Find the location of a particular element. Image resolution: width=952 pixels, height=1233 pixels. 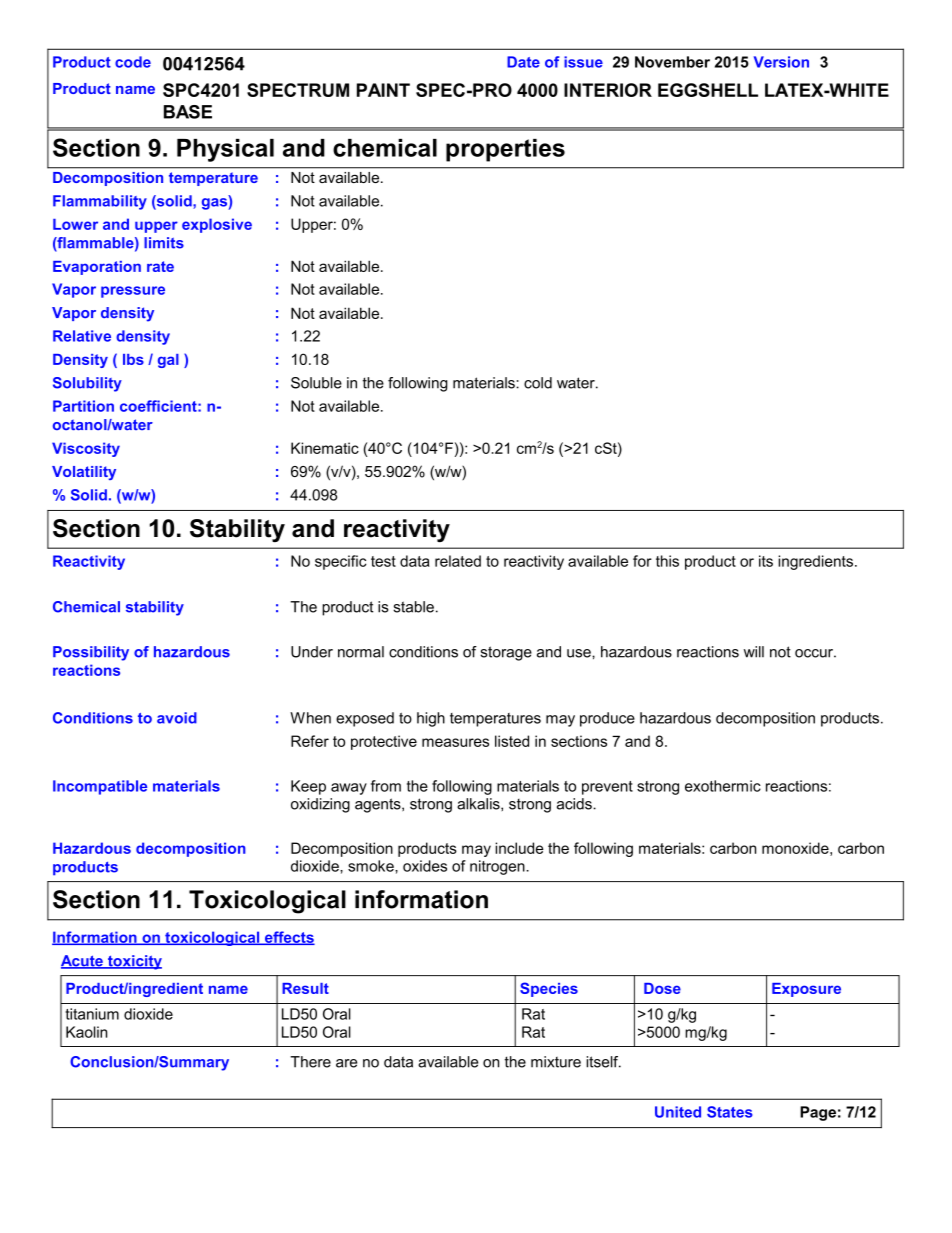

PAINT is located at coordinates (383, 90).
